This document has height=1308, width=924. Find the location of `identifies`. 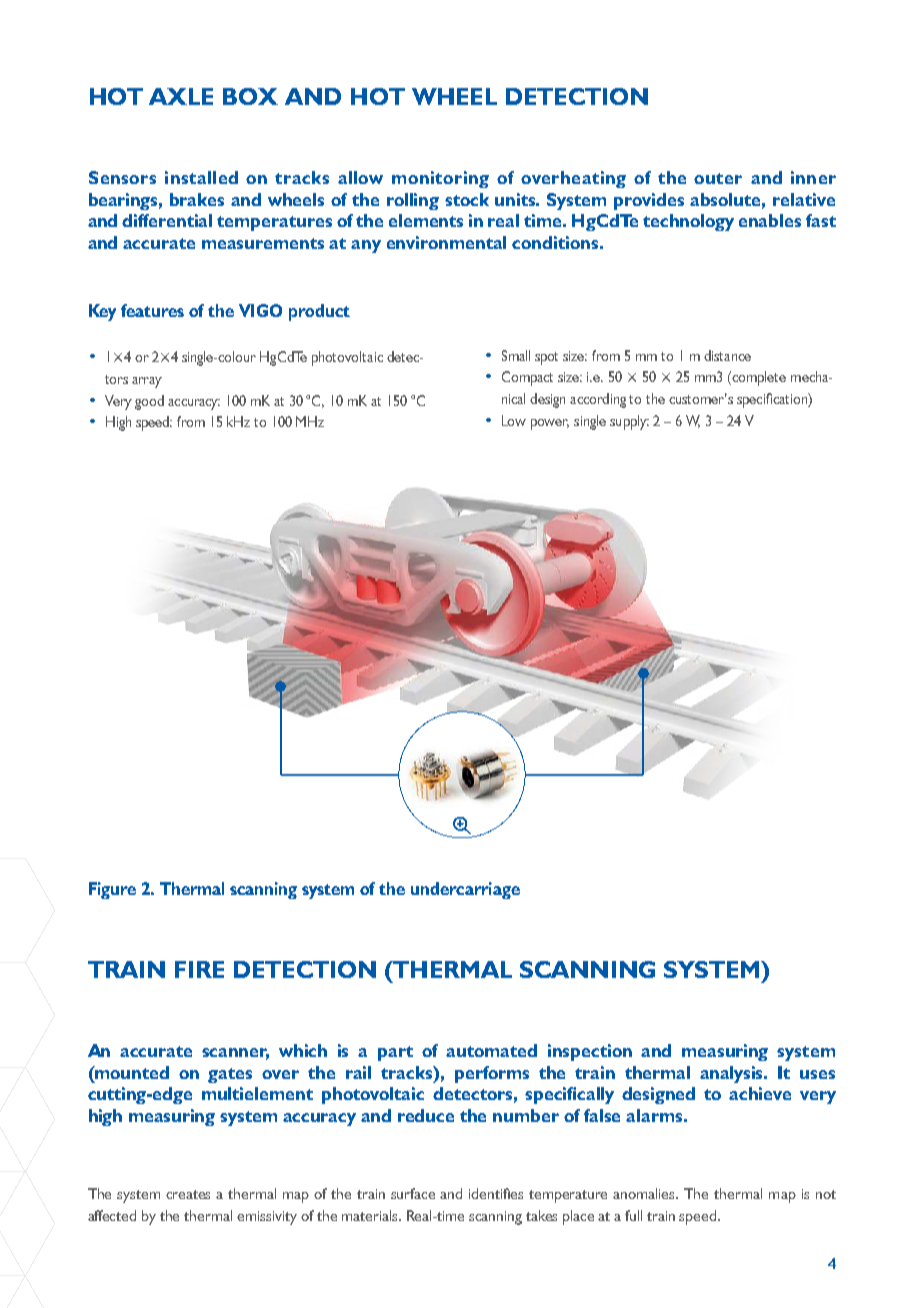

identifies is located at coordinates (496, 1193).
